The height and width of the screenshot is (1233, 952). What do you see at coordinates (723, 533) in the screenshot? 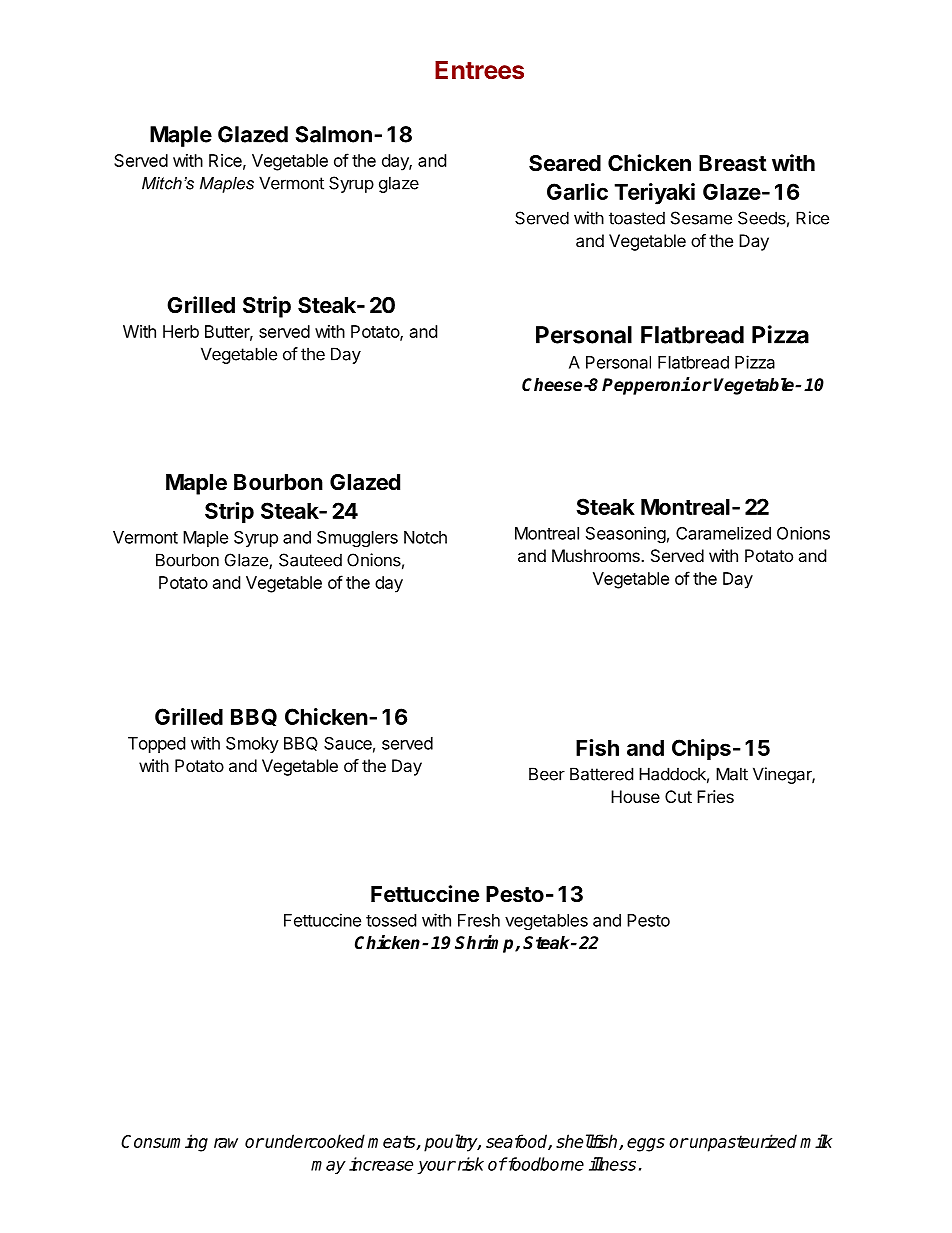
I see `Caramelized` at bounding box center [723, 533].
